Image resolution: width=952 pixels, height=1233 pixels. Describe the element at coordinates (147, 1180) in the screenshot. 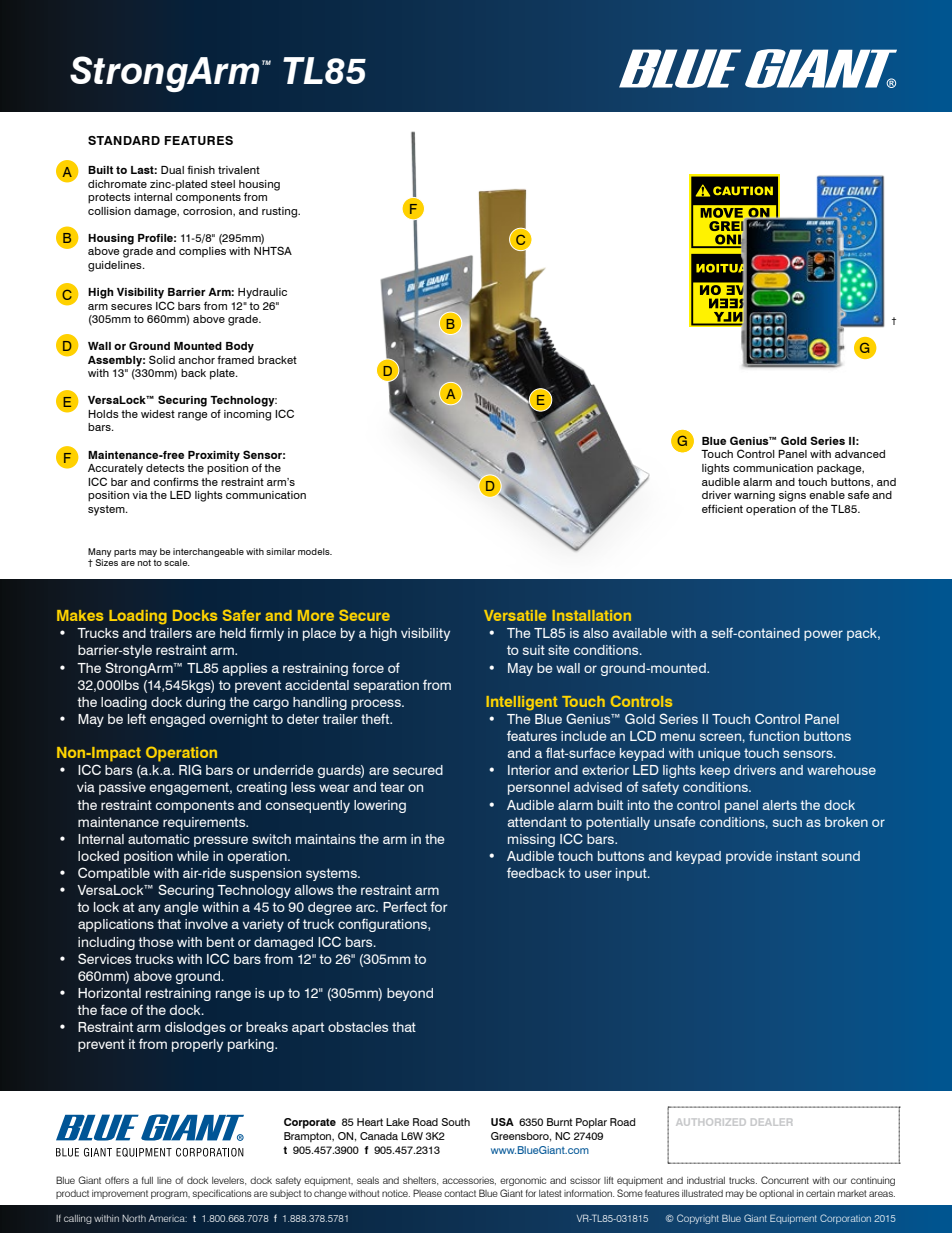

I see `full` at that location.
